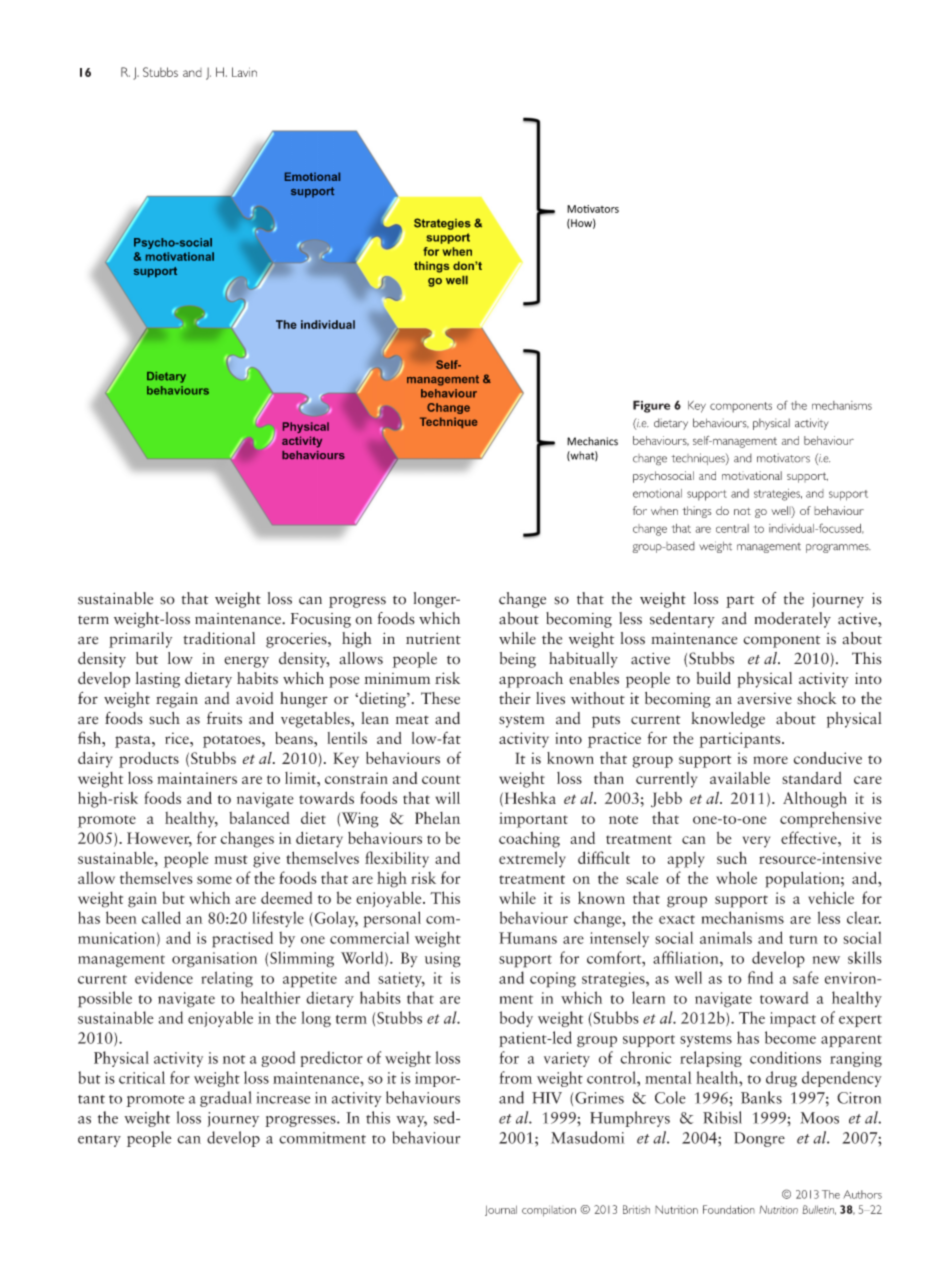  I want to click on more, so click(770, 760).
